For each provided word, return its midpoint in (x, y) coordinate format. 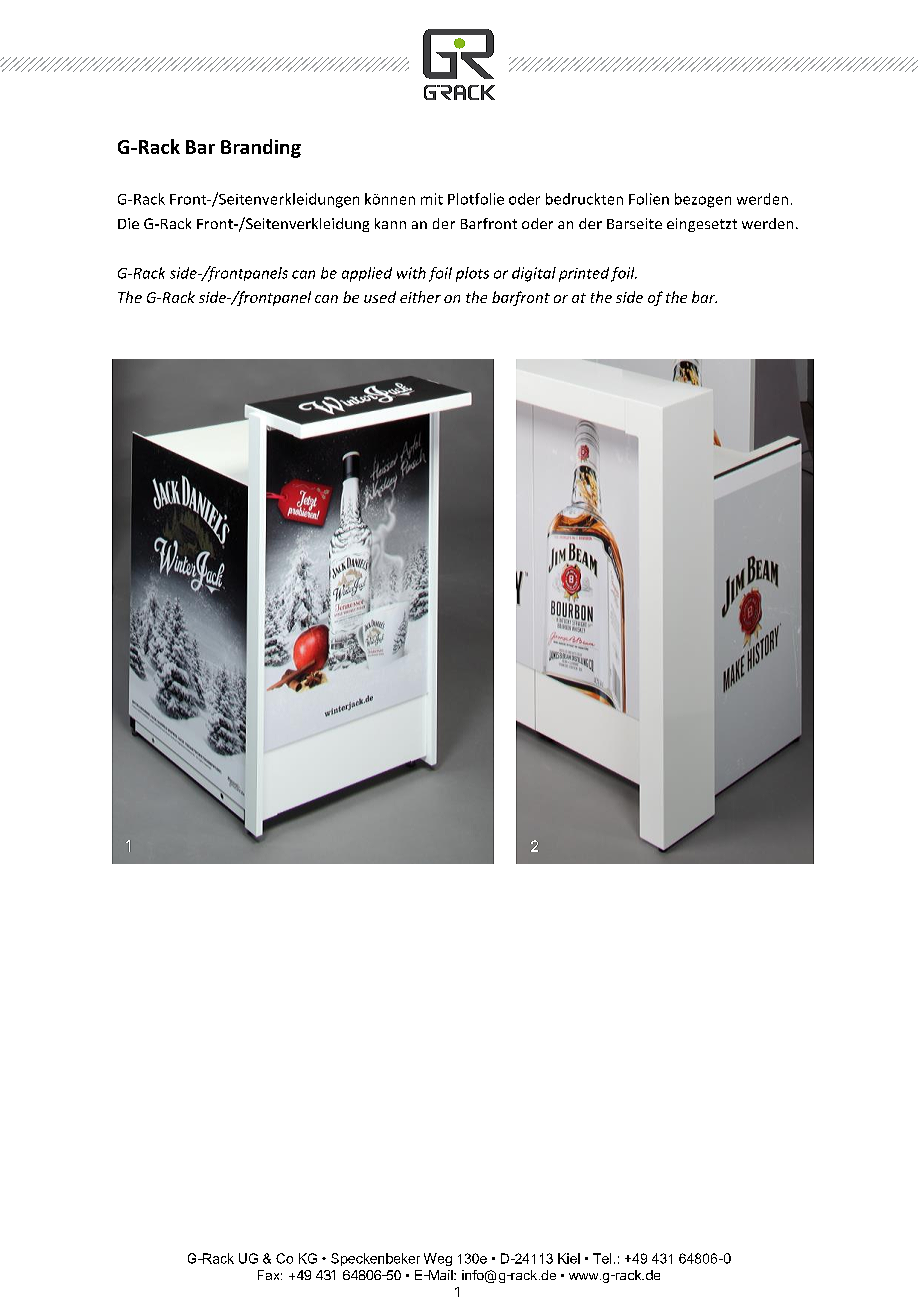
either (420, 297)
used (380, 297)
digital (534, 274)
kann (390, 223)
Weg (438, 1259)
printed (584, 274)
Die (128, 223)
